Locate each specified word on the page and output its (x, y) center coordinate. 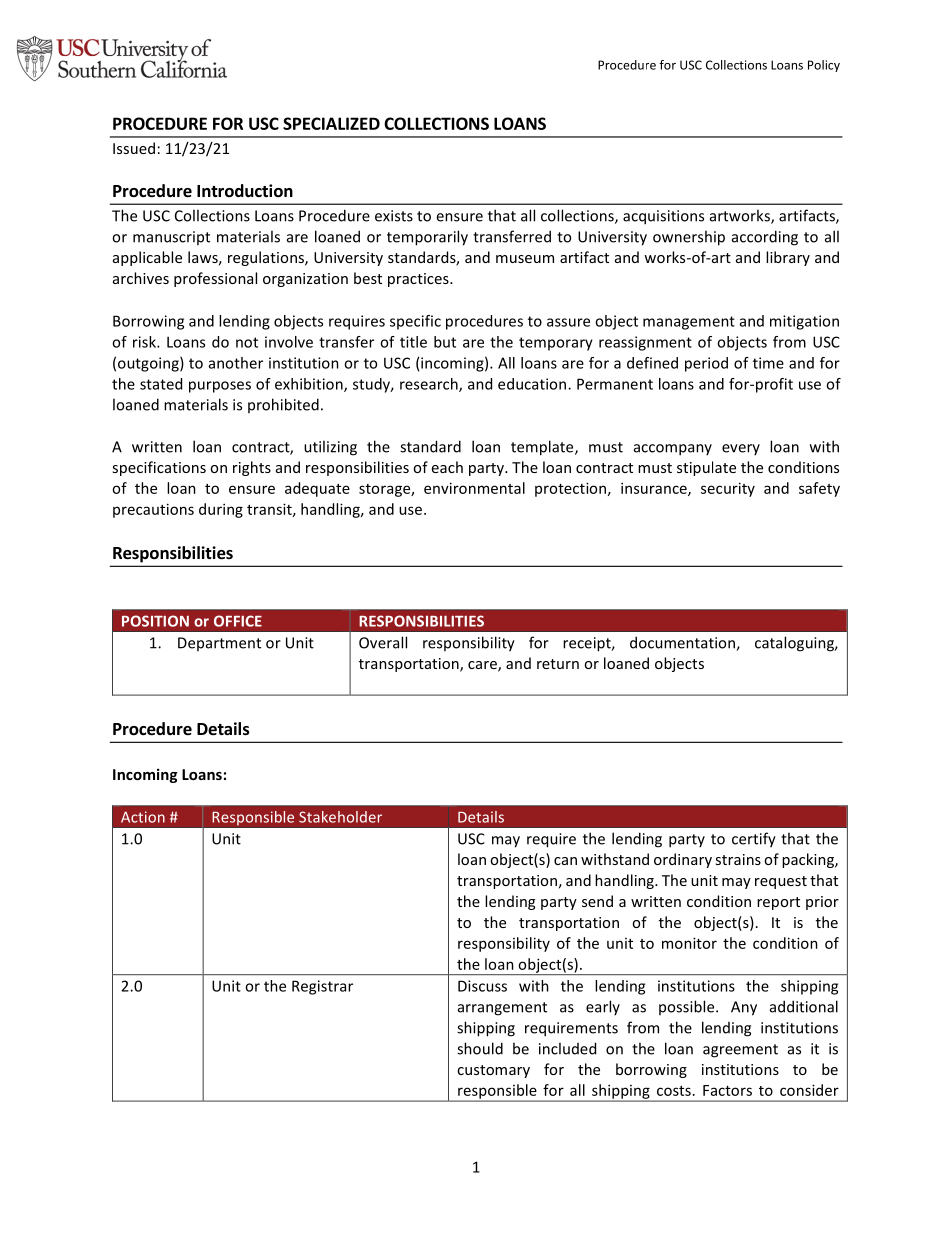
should (480, 1048)
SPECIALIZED (331, 123)
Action (143, 817)
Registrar (322, 987)
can (565, 861)
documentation (683, 643)
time (768, 363)
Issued (134, 148)
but (445, 342)
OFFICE (238, 621)
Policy (824, 66)
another (236, 363)
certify (754, 840)
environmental (474, 488)
